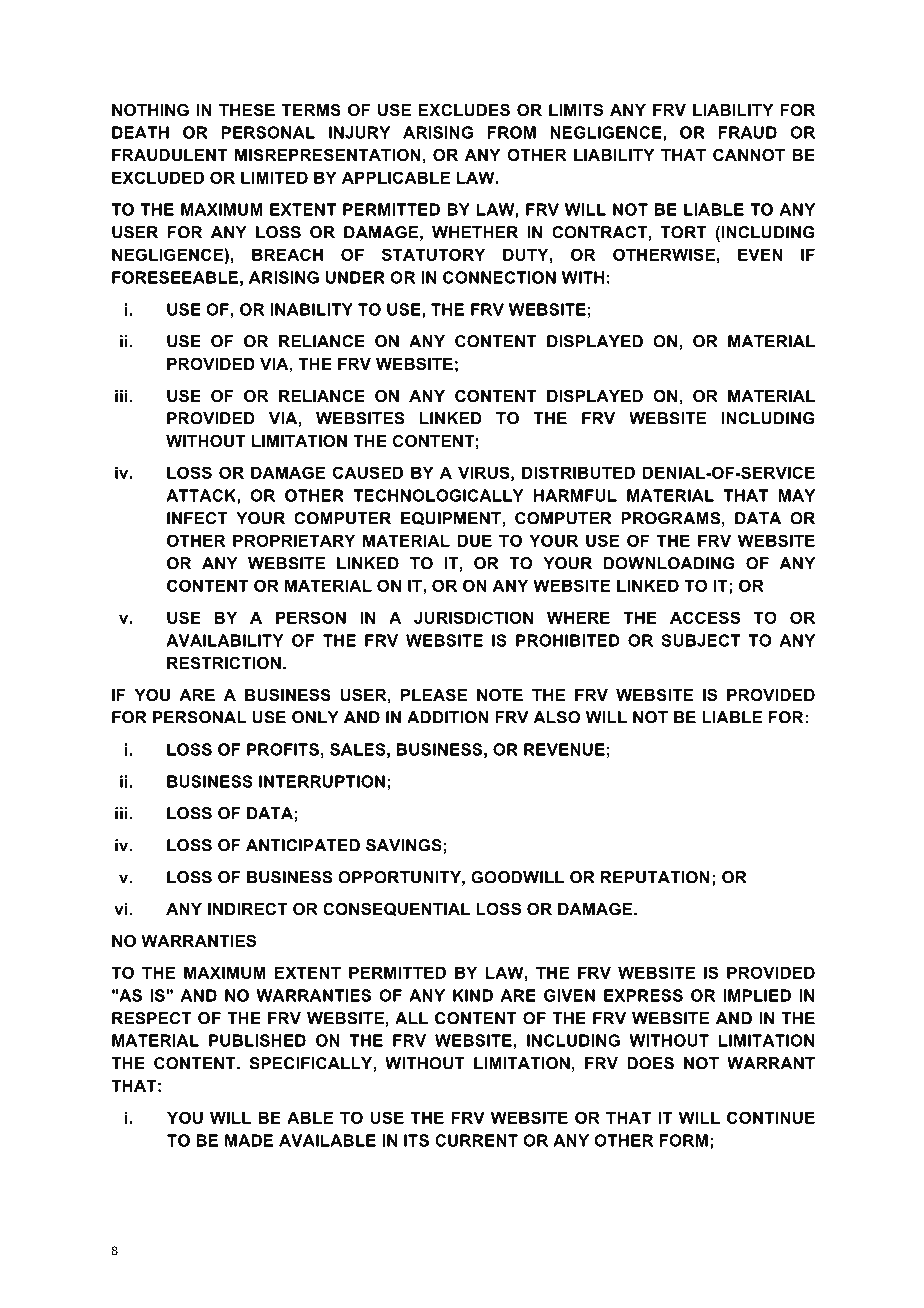  What do you see at coordinates (396, 909) in the screenshot?
I see `CONSEQUENTIAL` at bounding box center [396, 909].
